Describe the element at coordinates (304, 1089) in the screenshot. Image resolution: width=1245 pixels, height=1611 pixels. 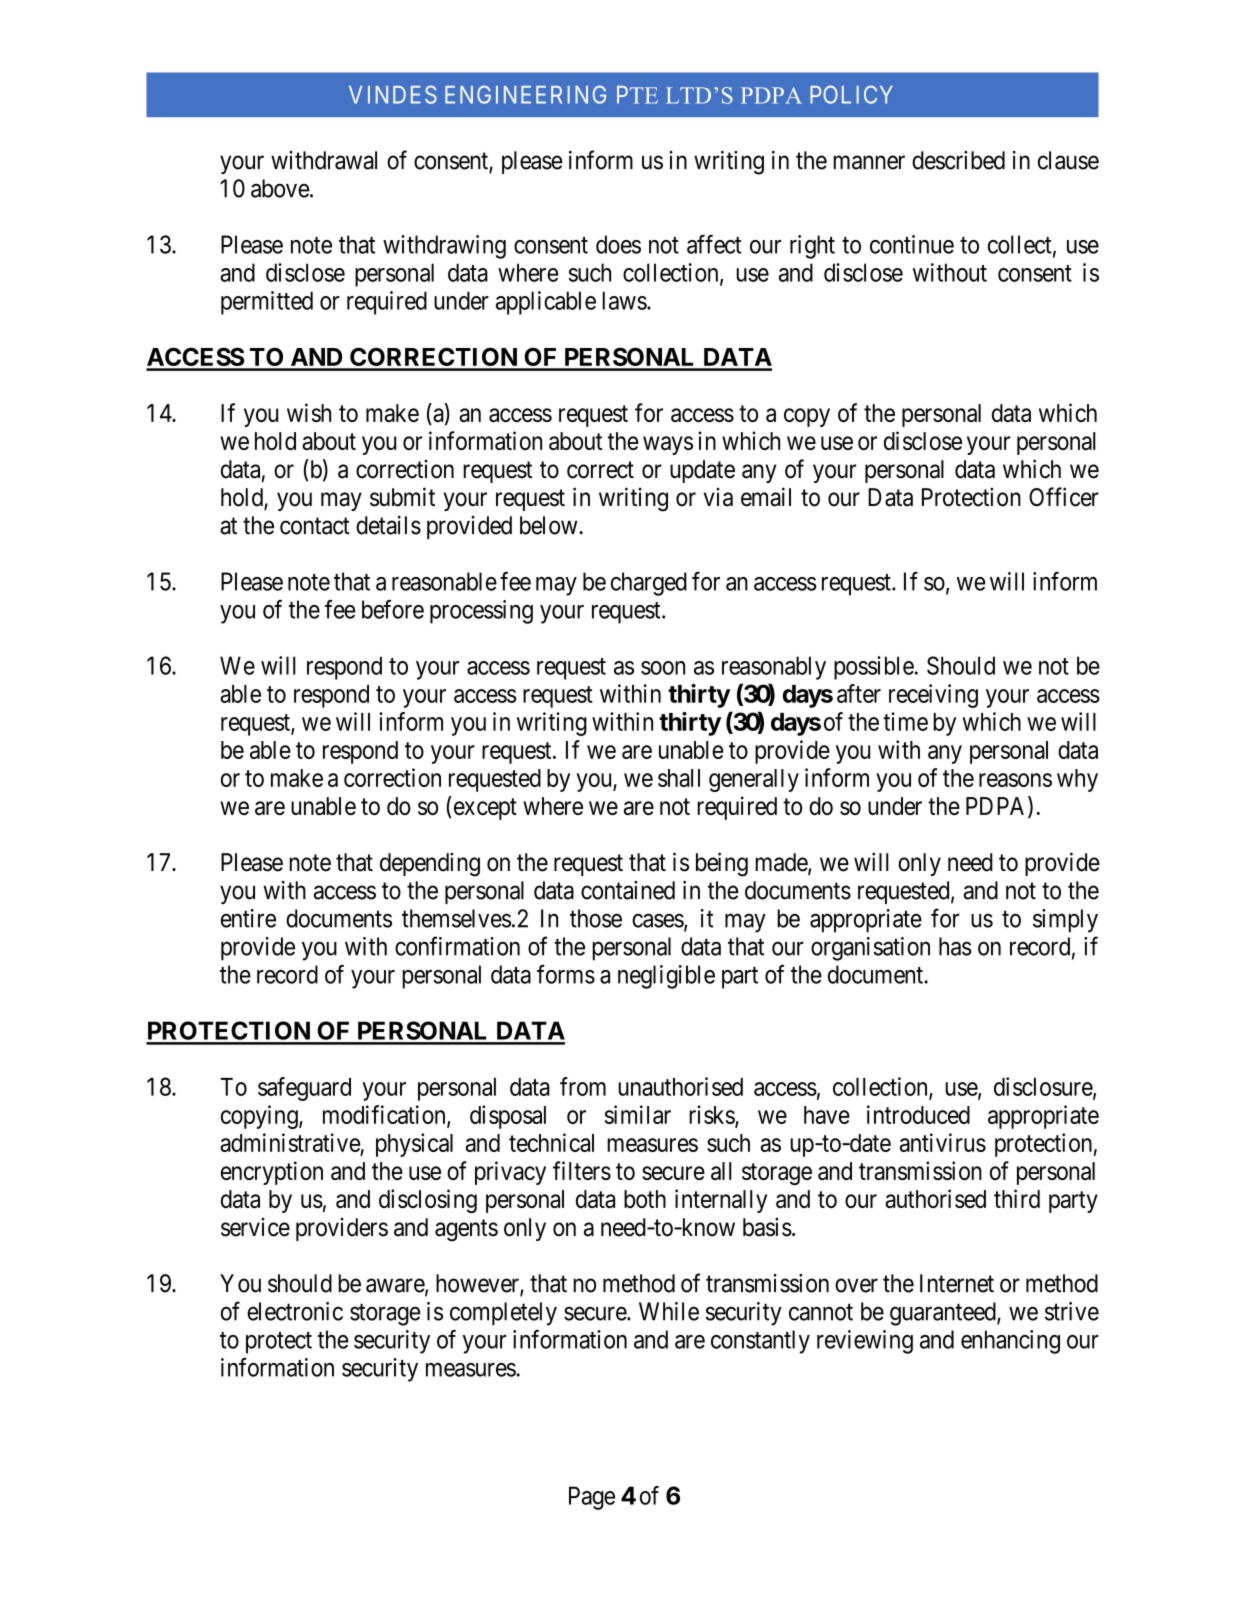
I see `safeguard` at that location.
